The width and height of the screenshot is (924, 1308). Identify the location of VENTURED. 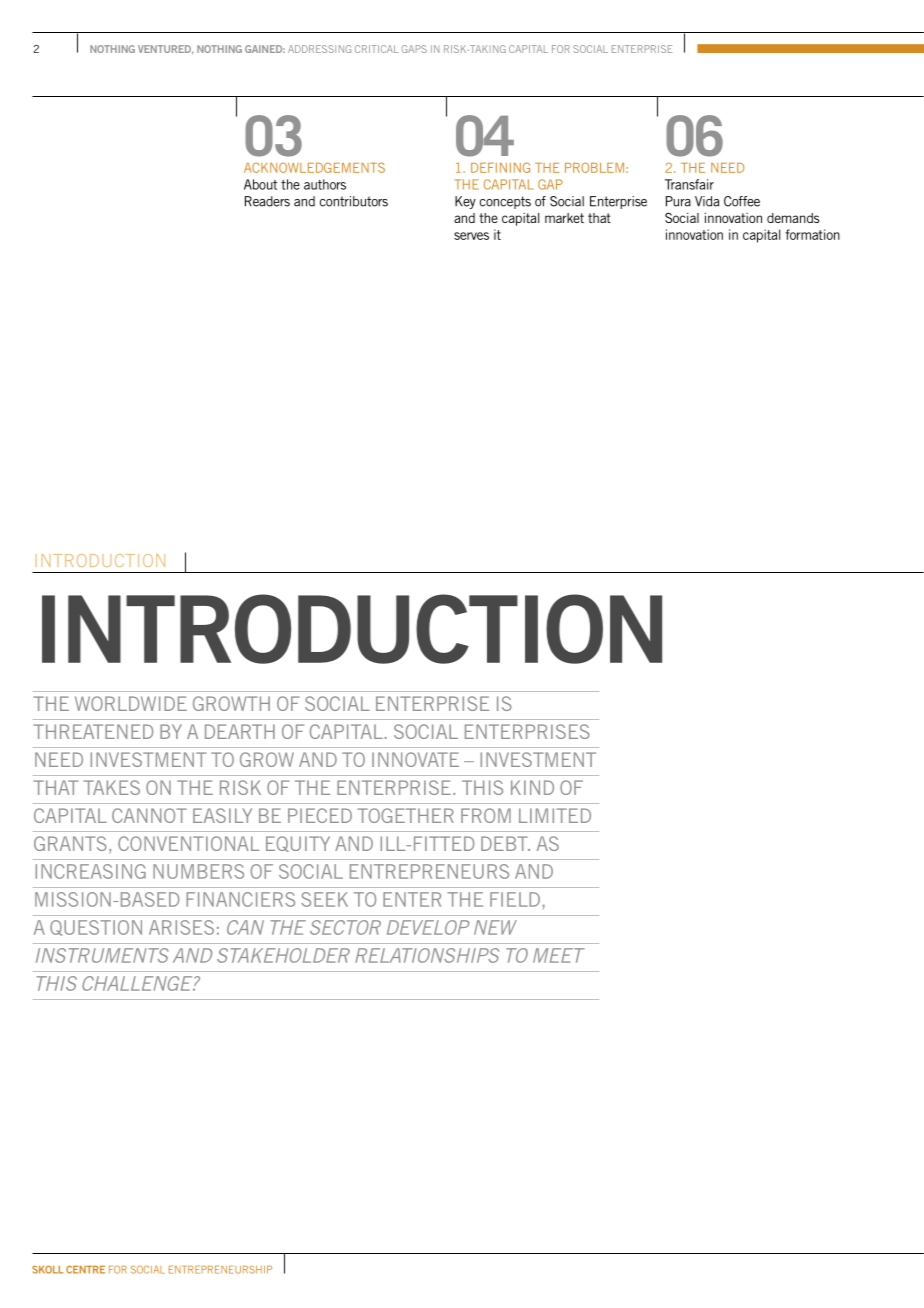
(165, 50).
